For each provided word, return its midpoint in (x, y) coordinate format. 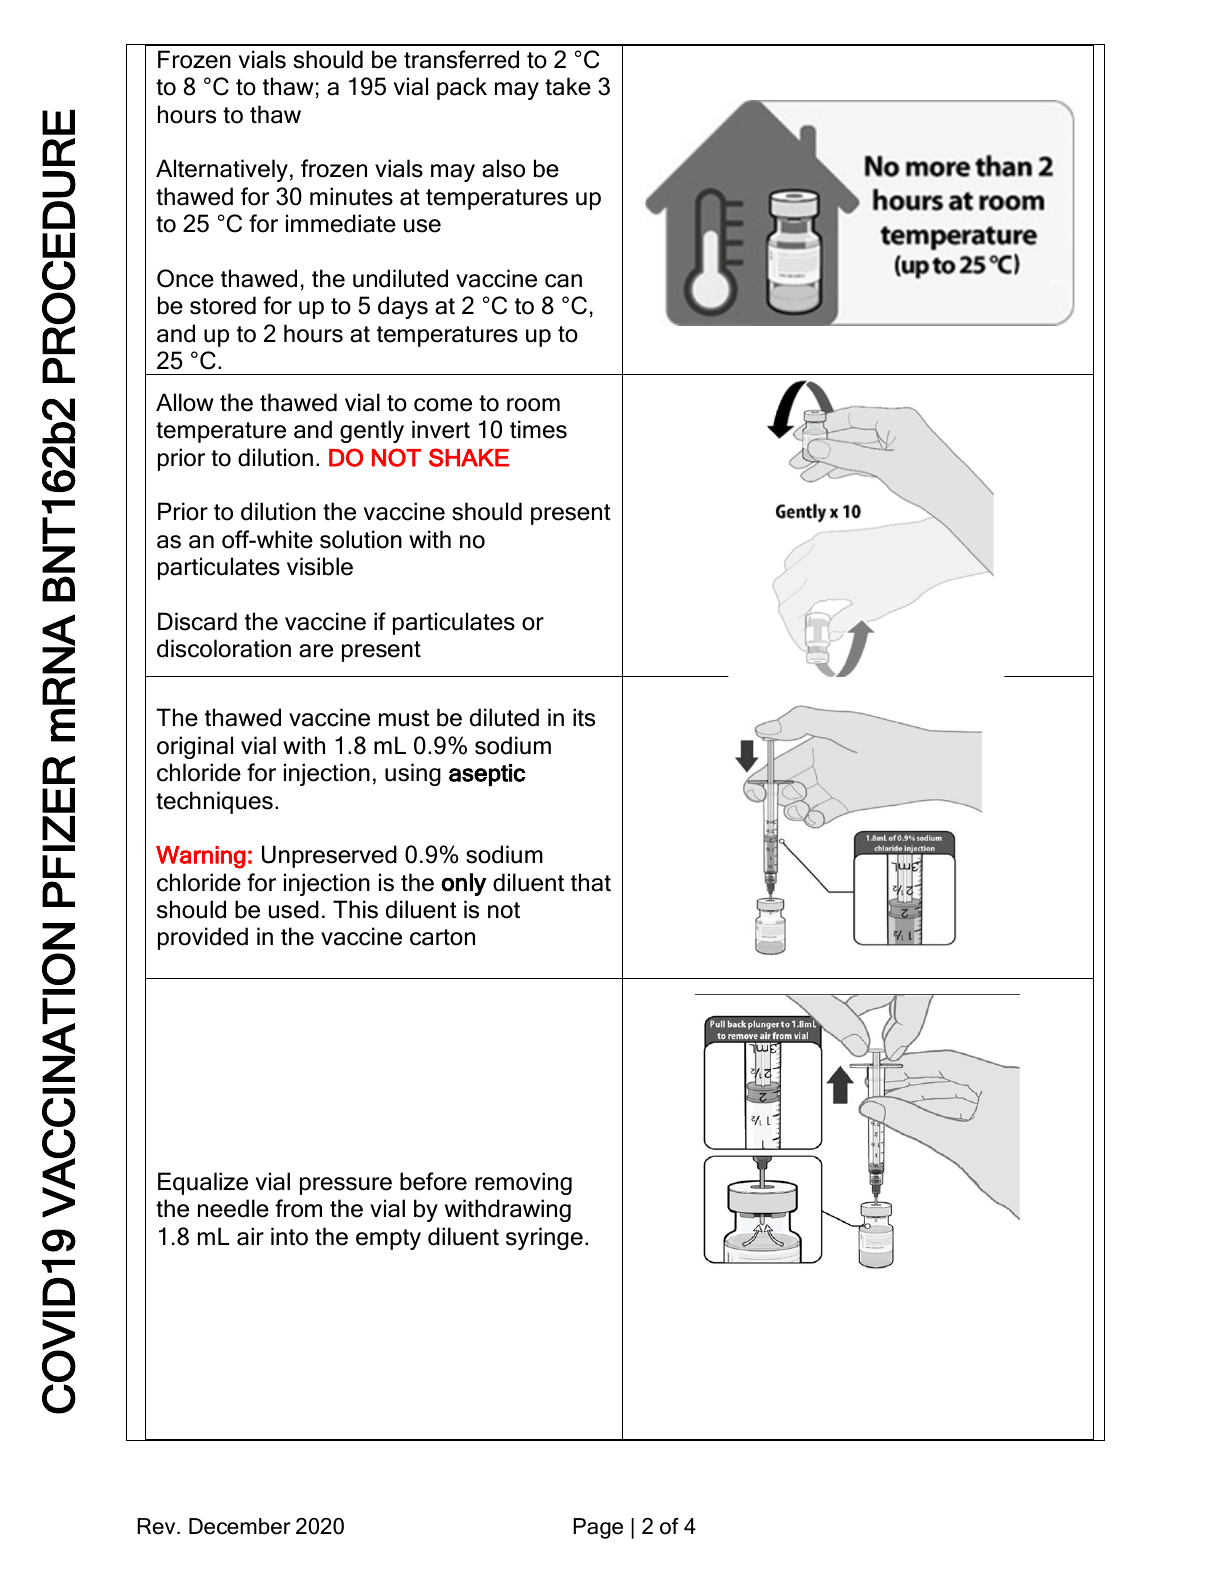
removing (523, 1183)
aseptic (487, 775)
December (240, 1526)
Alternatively (222, 170)
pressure (346, 1186)
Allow (185, 402)
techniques (214, 802)
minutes (351, 196)
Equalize (203, 1183)
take (568, 86)
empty (388, 1239)
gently (372, 431)
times (538, 429)
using (413, 774)
